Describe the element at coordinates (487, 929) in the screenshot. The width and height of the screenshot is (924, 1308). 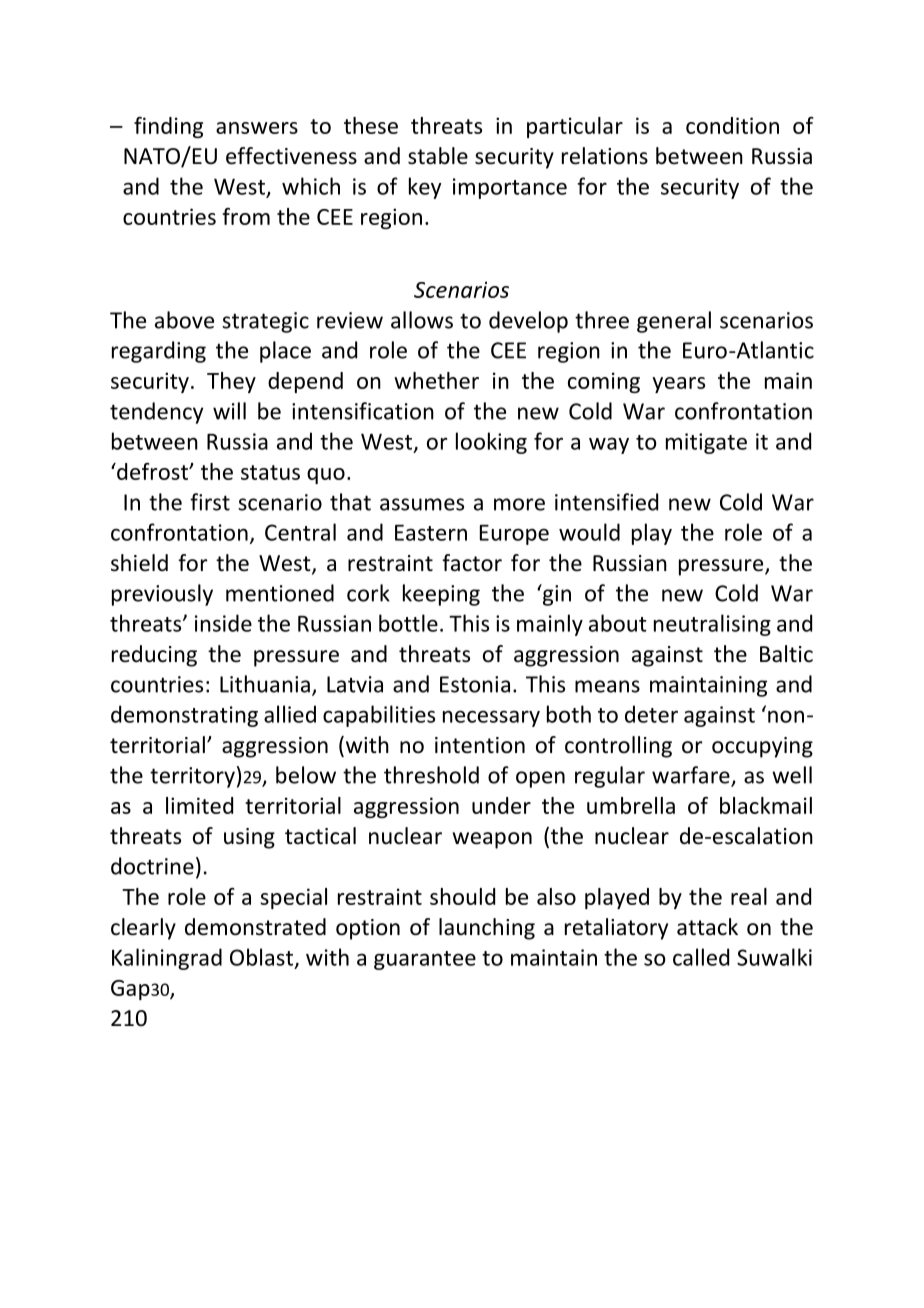
I see `launching` at that location.
